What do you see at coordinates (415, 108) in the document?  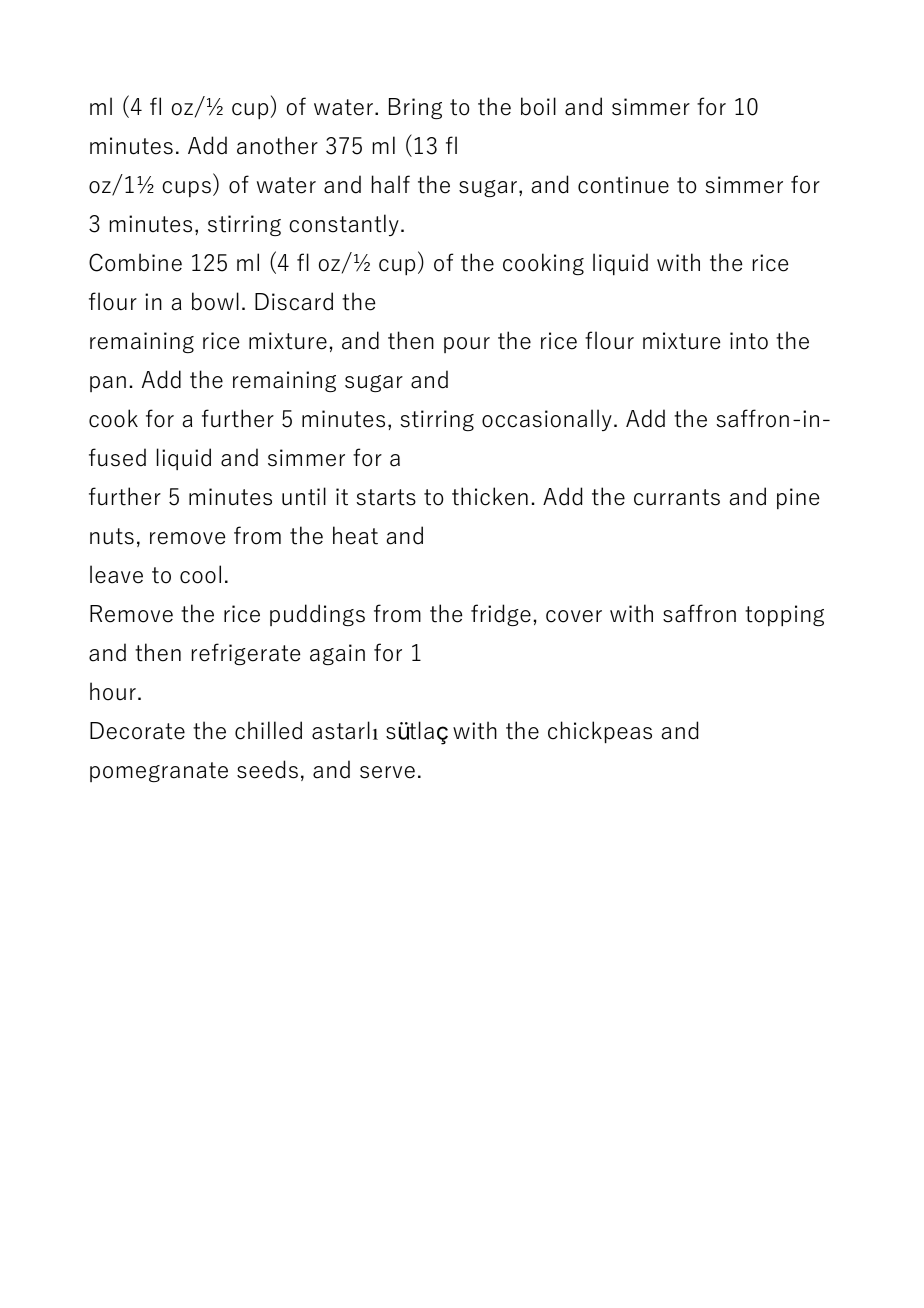 I see `Bring` at bounding box center [415, 108].
